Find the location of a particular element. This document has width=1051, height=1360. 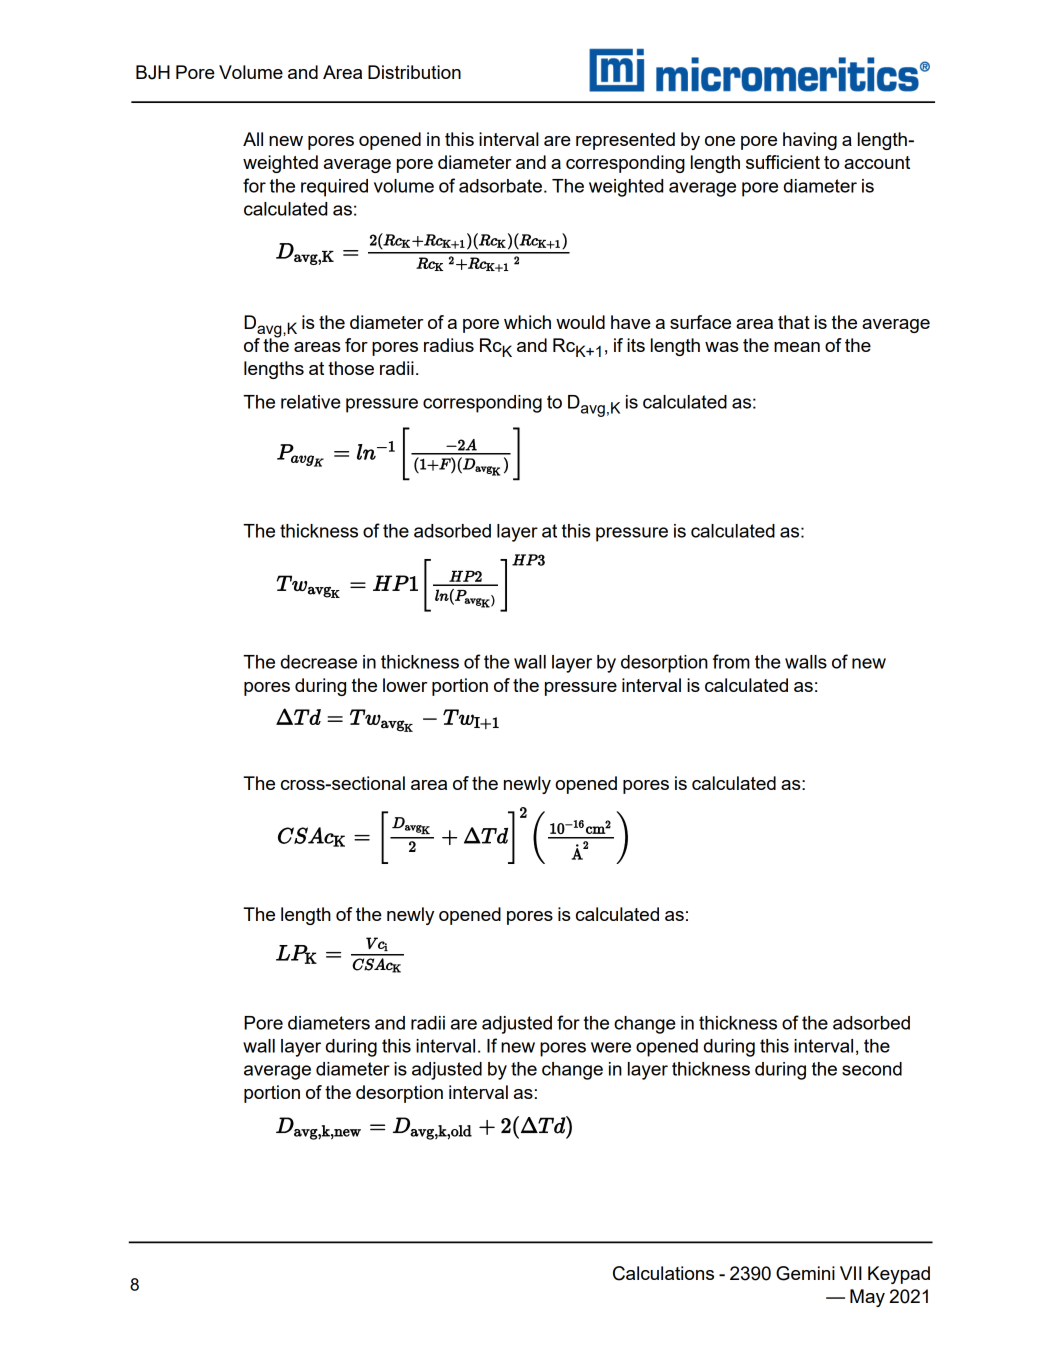

Calculations is located at coordinates (663, 1273).
